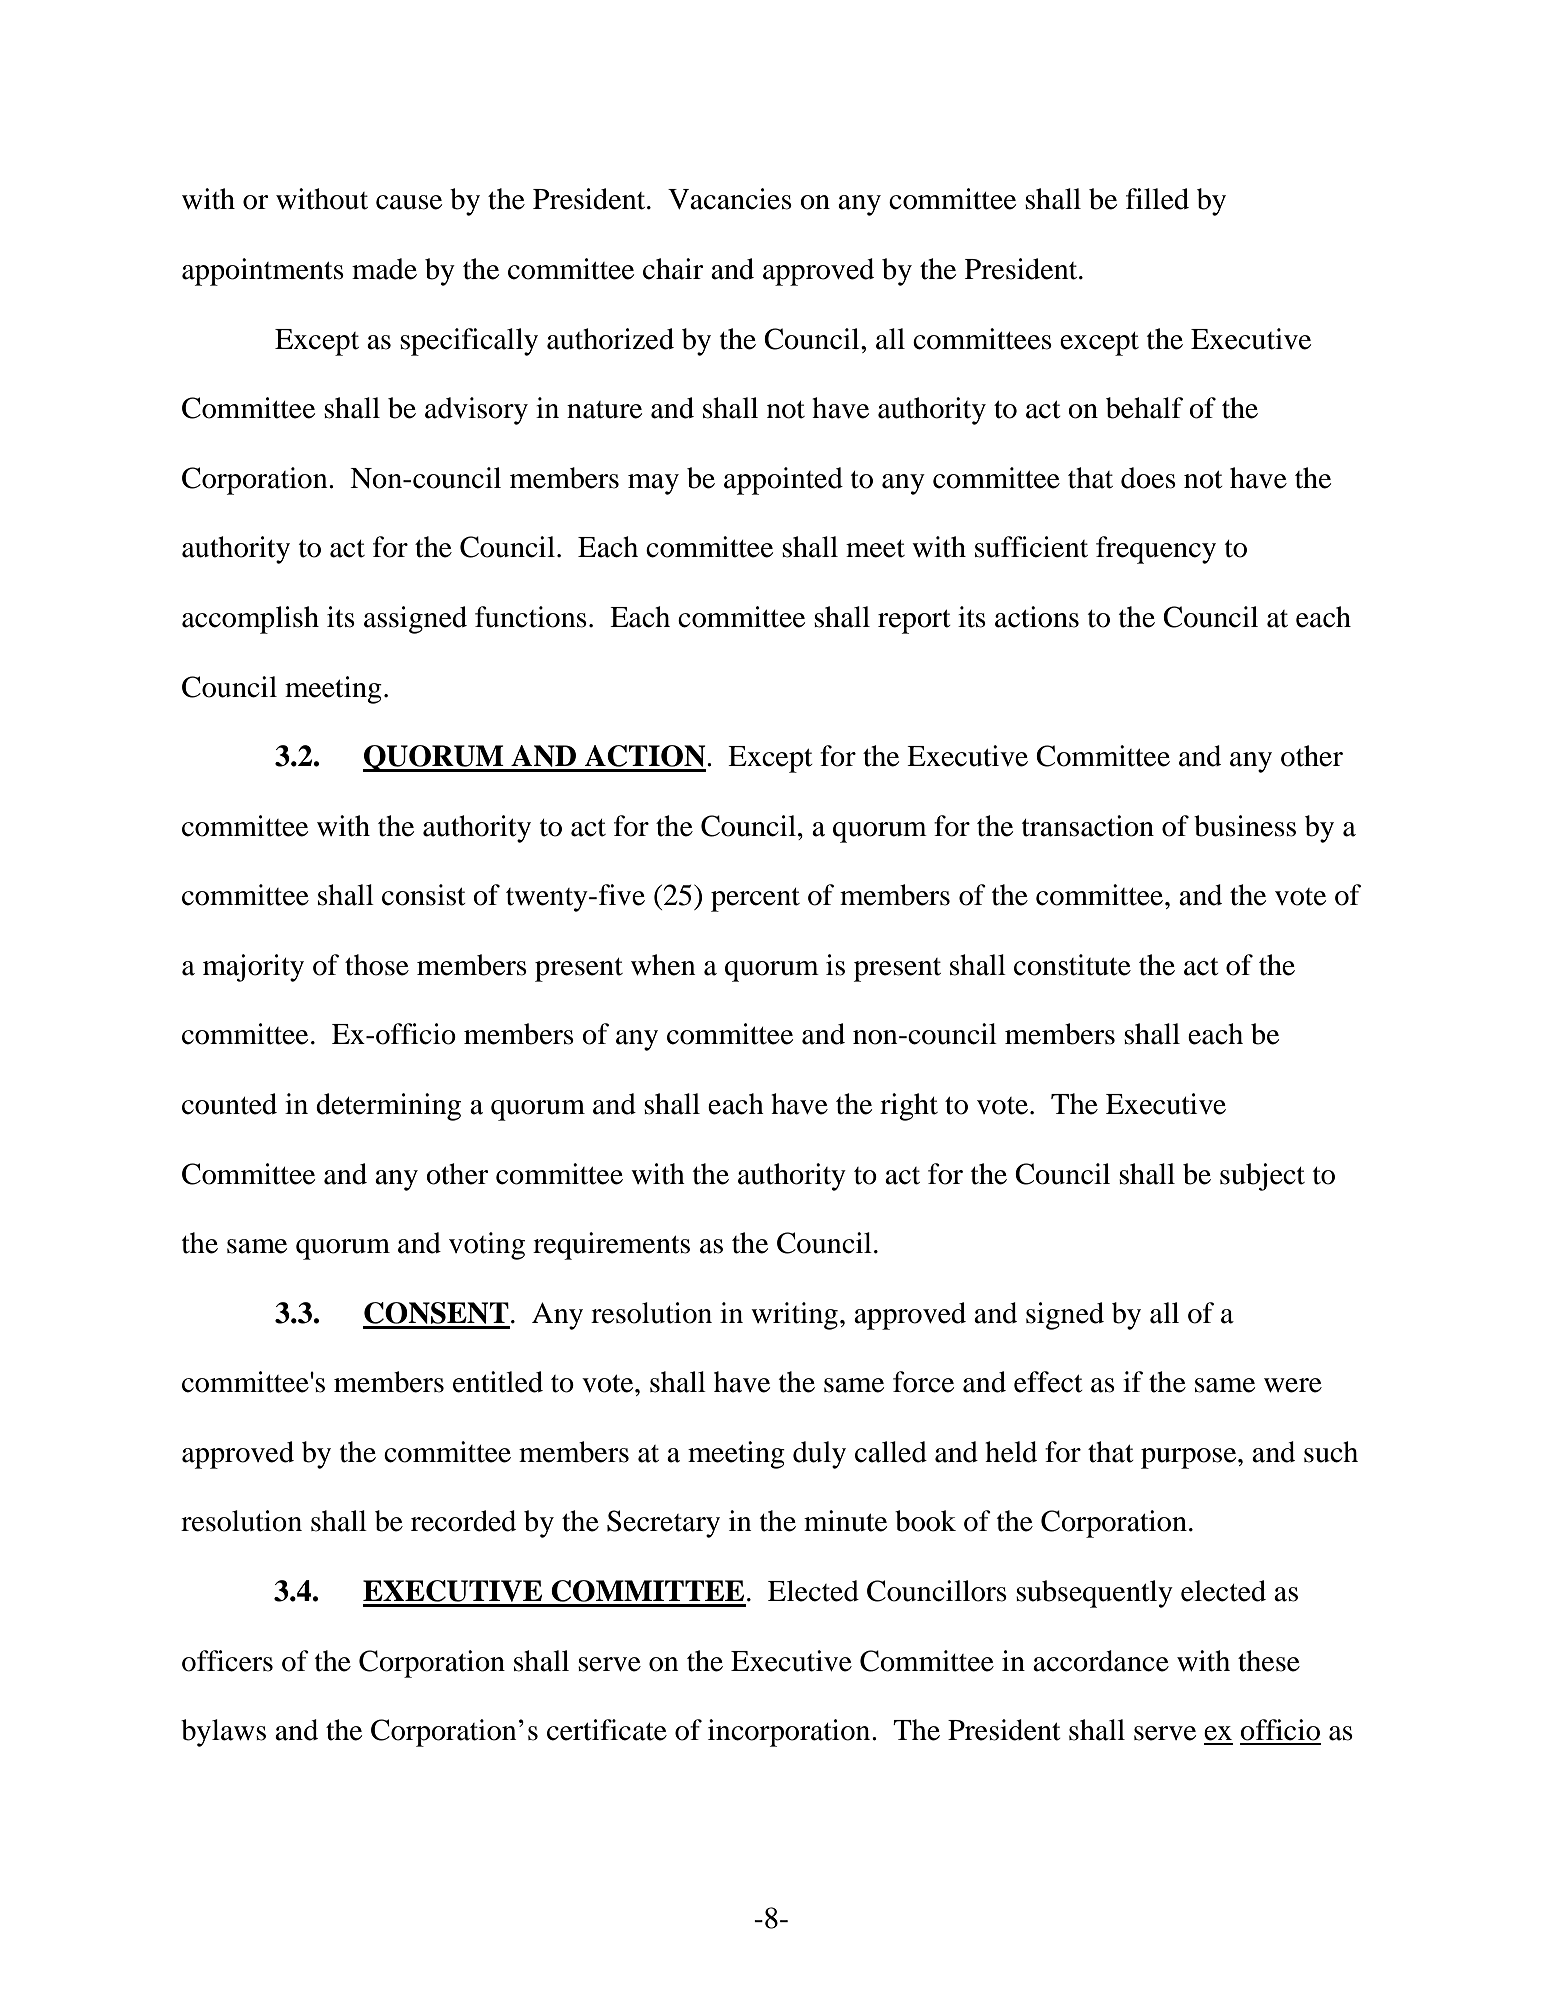 The width and height of the image is (1543, 1997). What do you see at coordinates (377, 965) in the image?
I see `those` at bounding box center [377, 965].
